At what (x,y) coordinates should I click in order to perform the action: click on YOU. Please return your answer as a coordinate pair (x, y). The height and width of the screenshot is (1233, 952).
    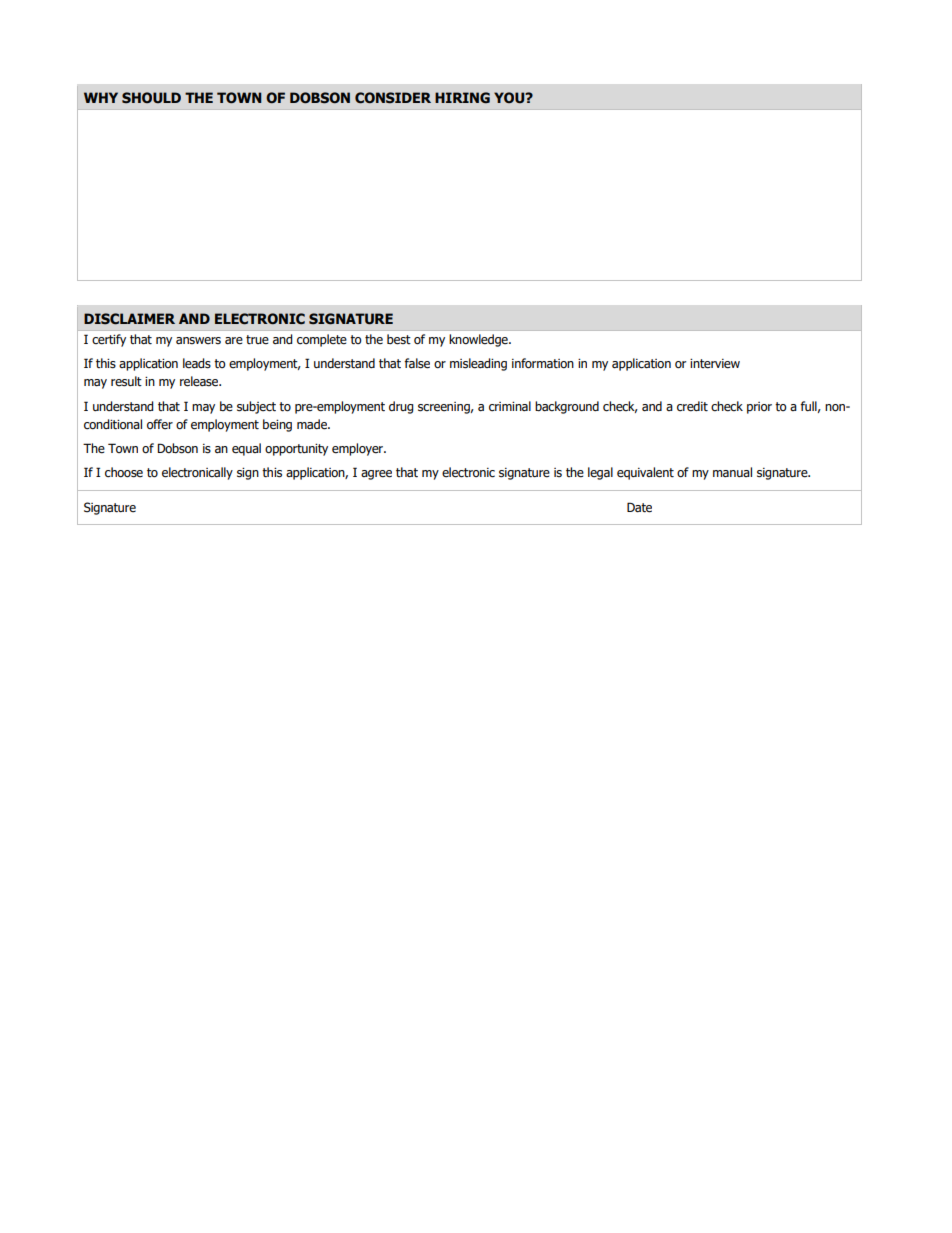
    Looking at the image, I should click on (510, 98).
